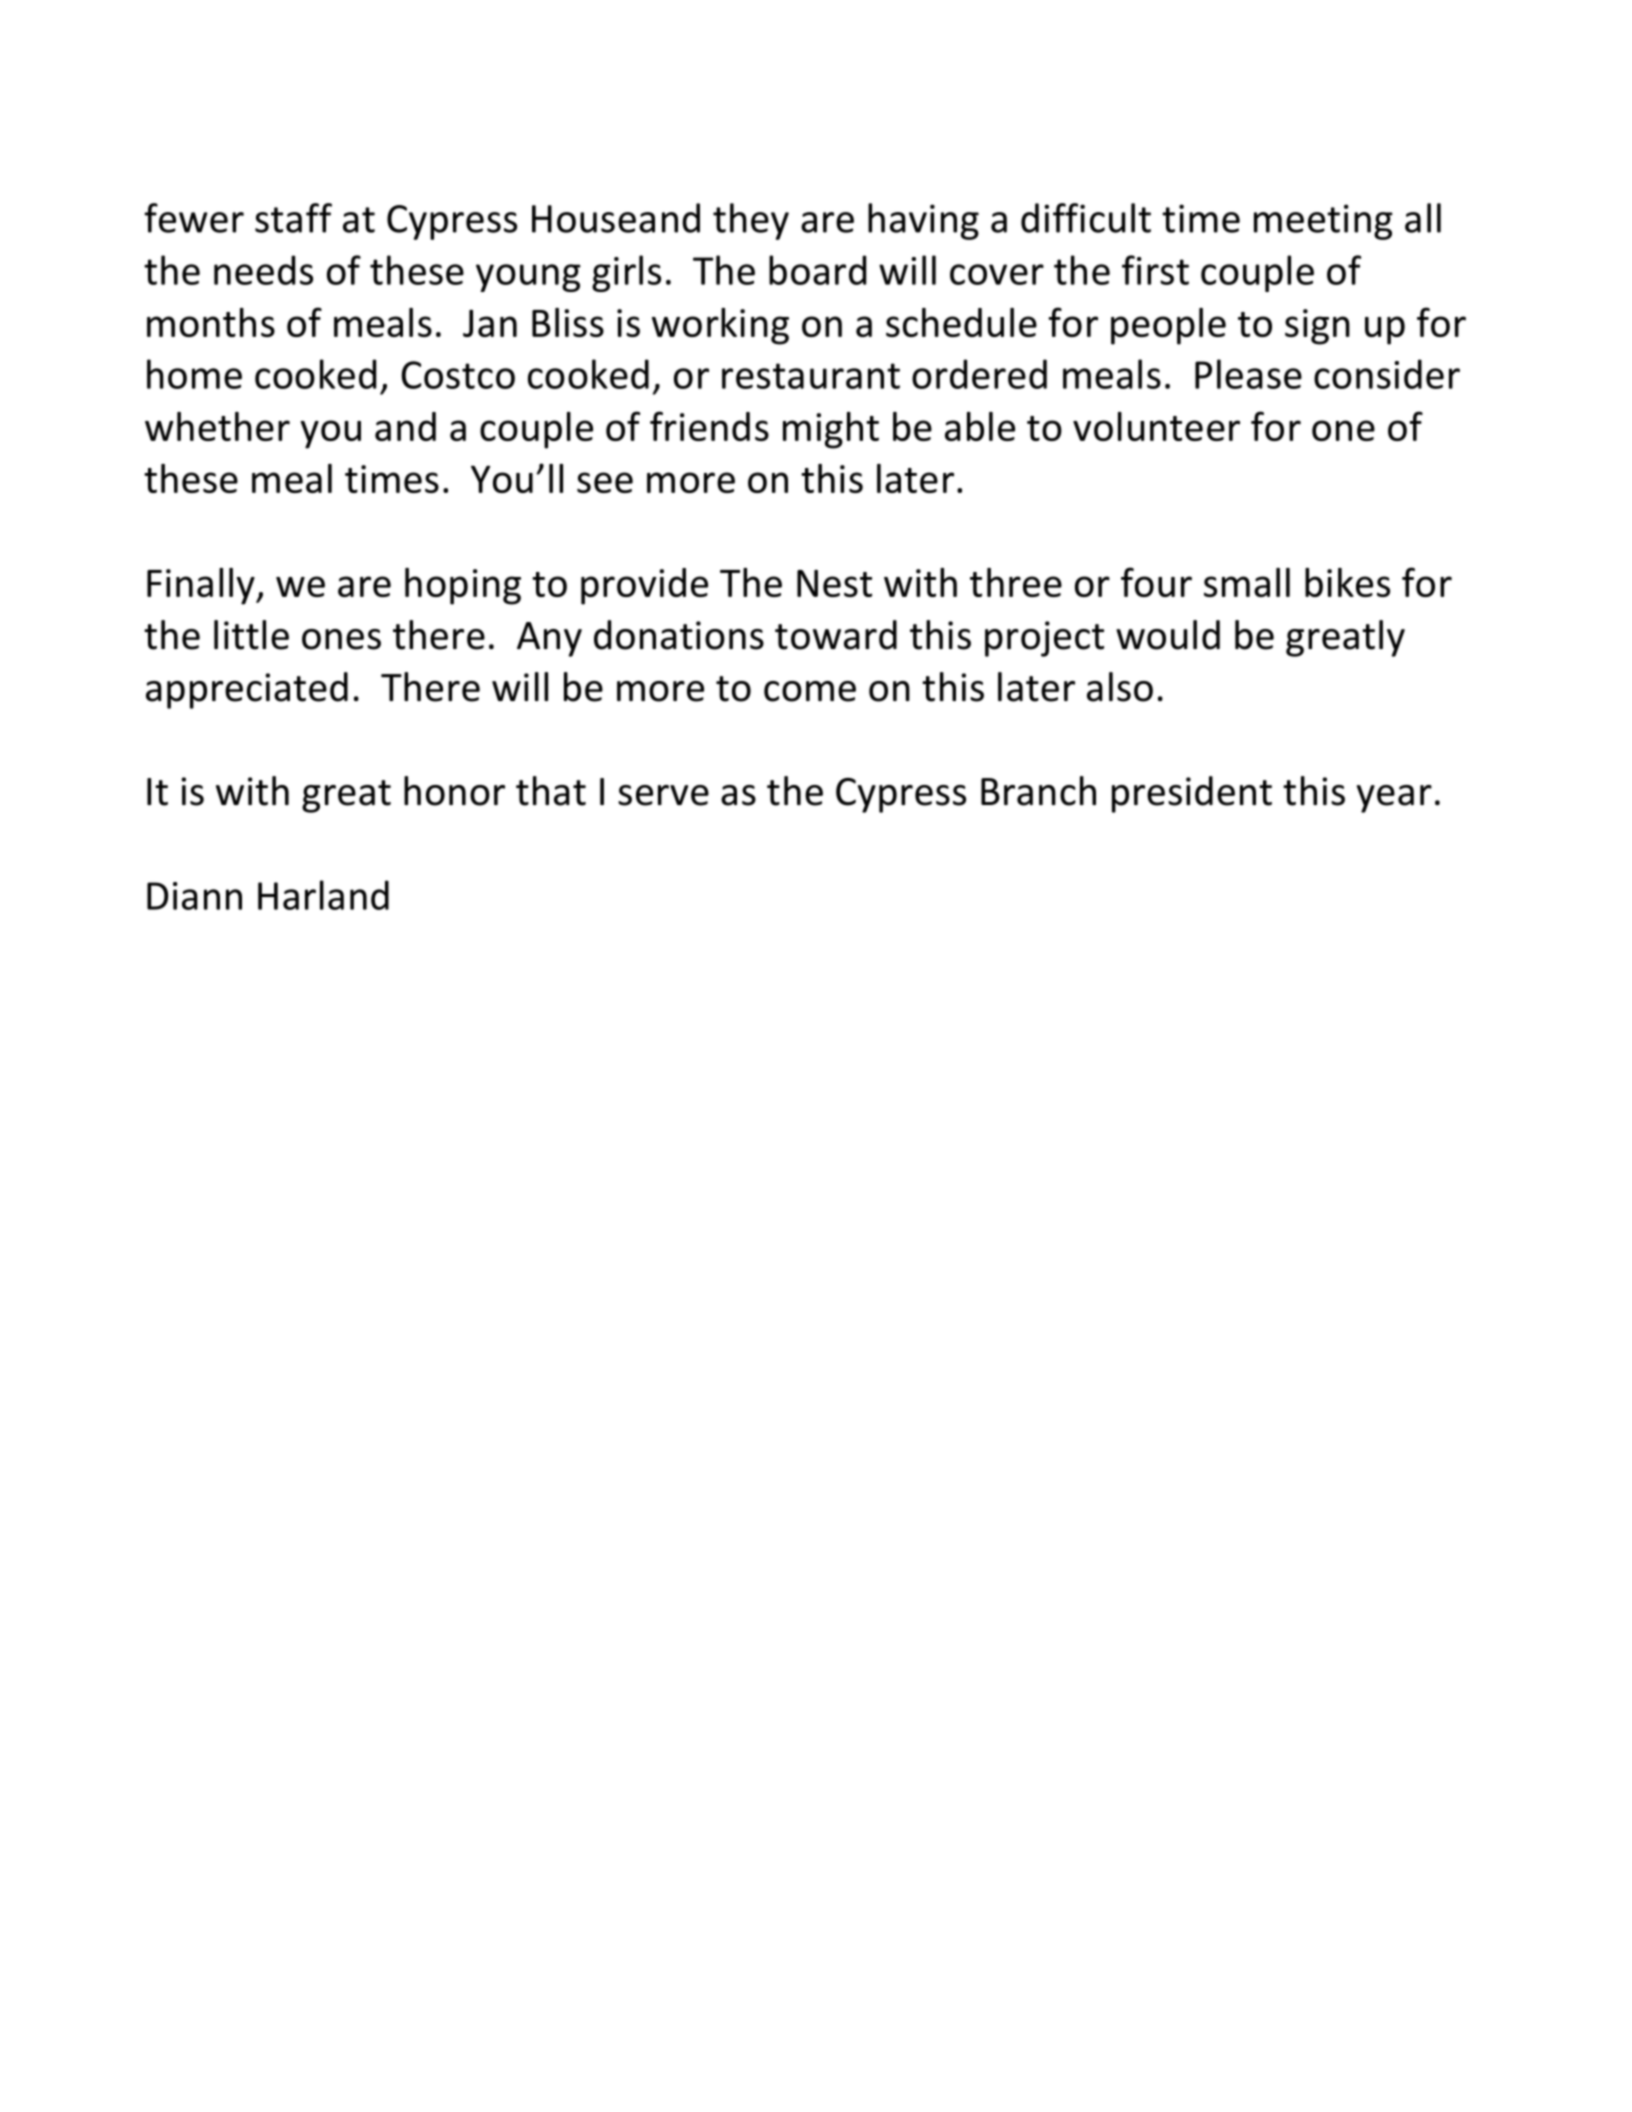  What do you see at coordinates (831, 430) in the page?
I see `might` at bounding box center [831, 430].
